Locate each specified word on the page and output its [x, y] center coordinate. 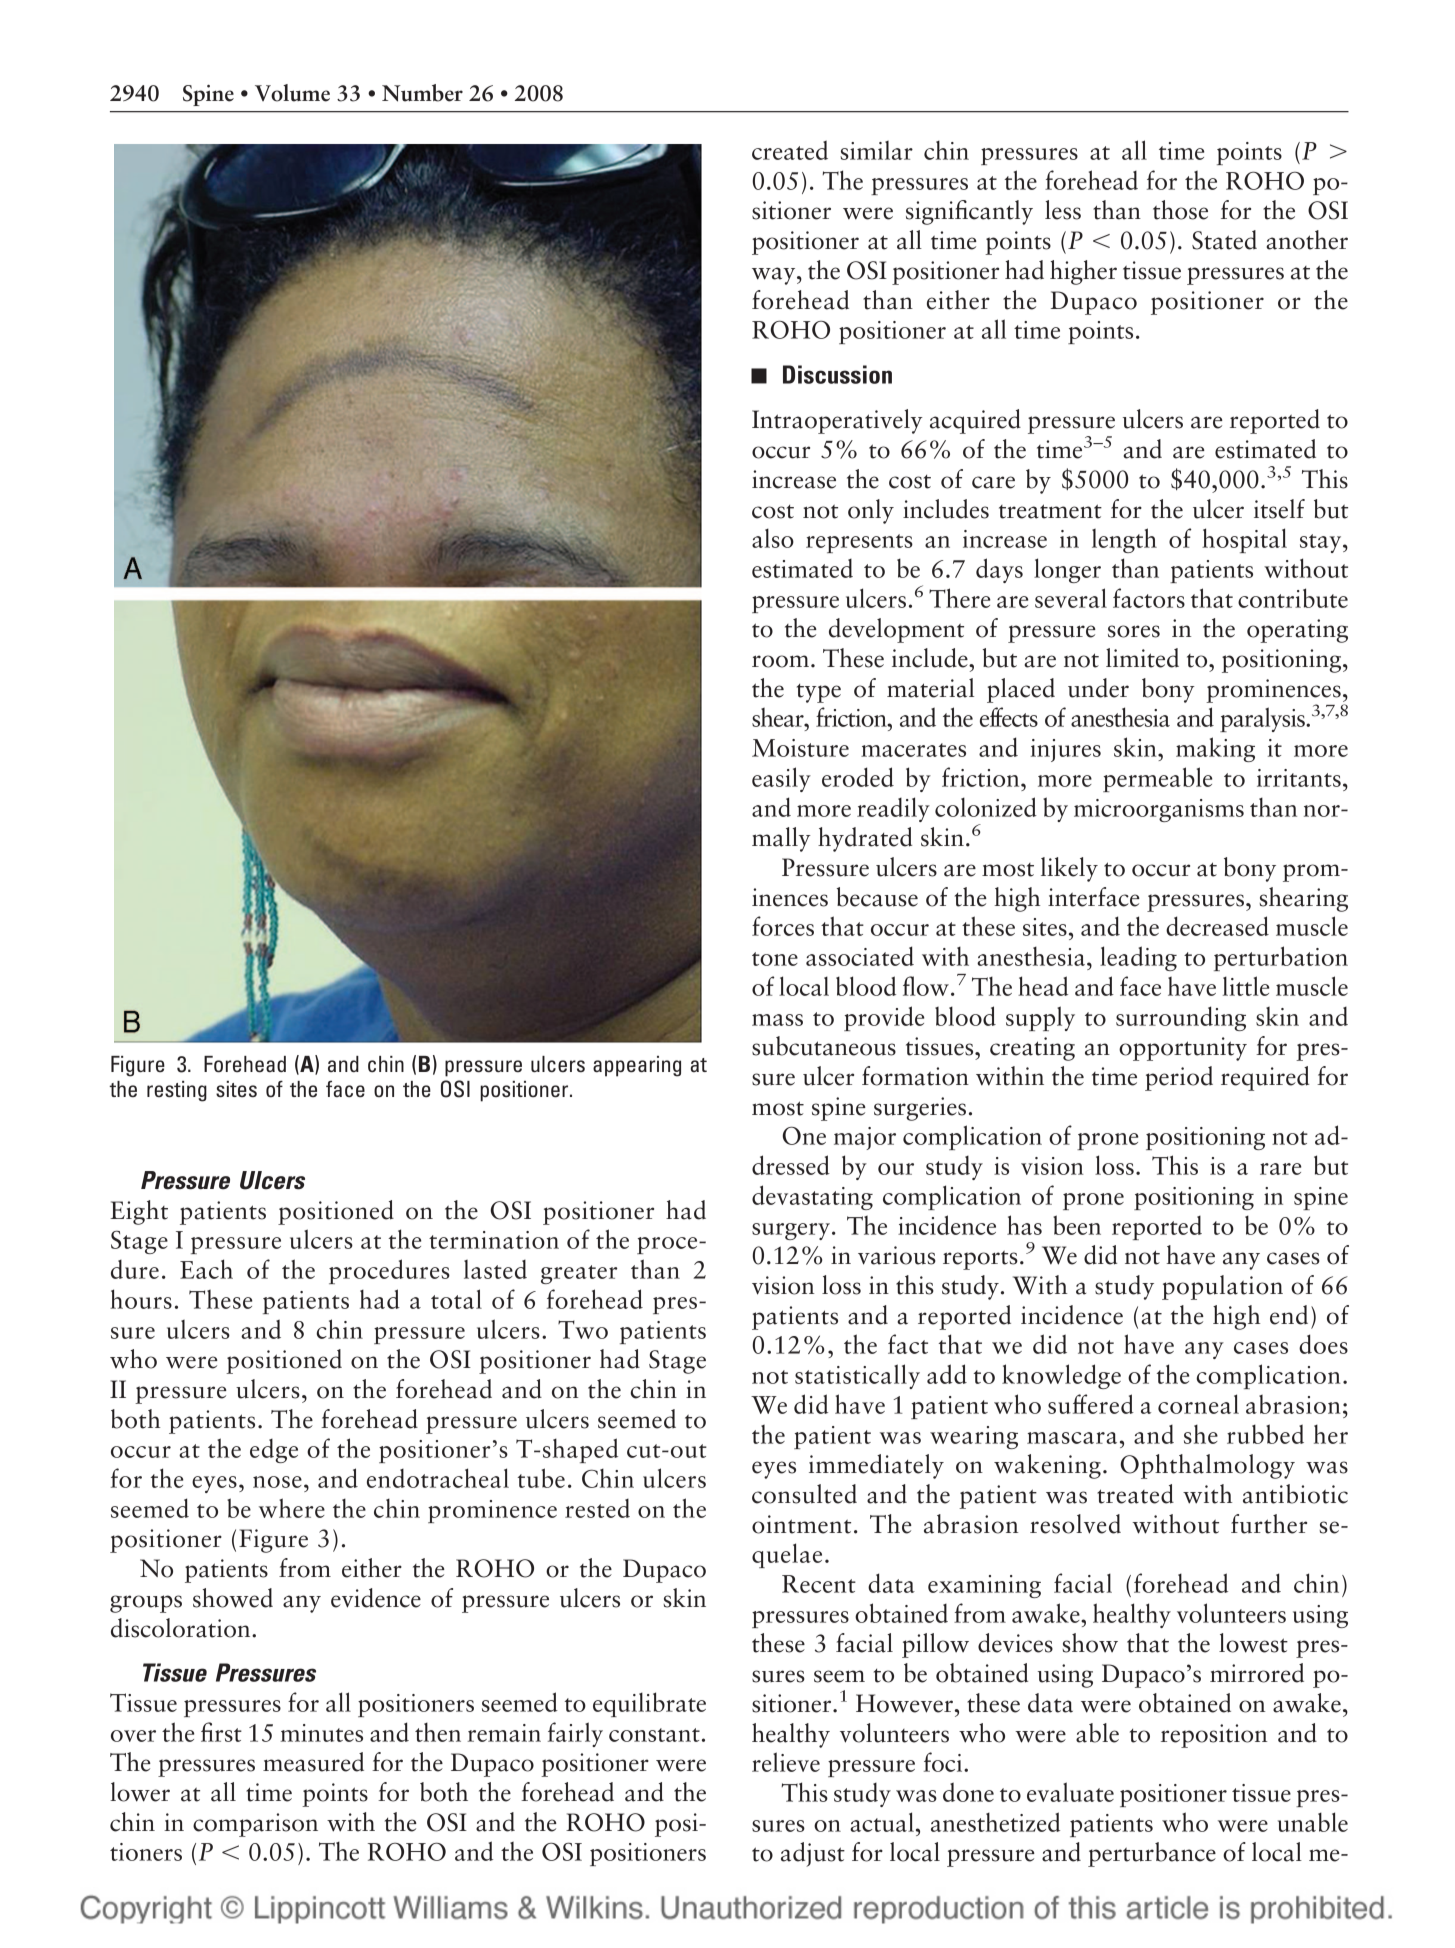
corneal [1198, 1404]
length [1124, 540]
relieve [786, 1762]
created [790, 150]
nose [277, 1482]
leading [1138, 958]
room [780, 661]
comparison [255, 1825]
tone [775, 959]
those [1180, 210]
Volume [292, 93]
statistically [857, 1376]
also [773, 538]
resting [177, 1091]
